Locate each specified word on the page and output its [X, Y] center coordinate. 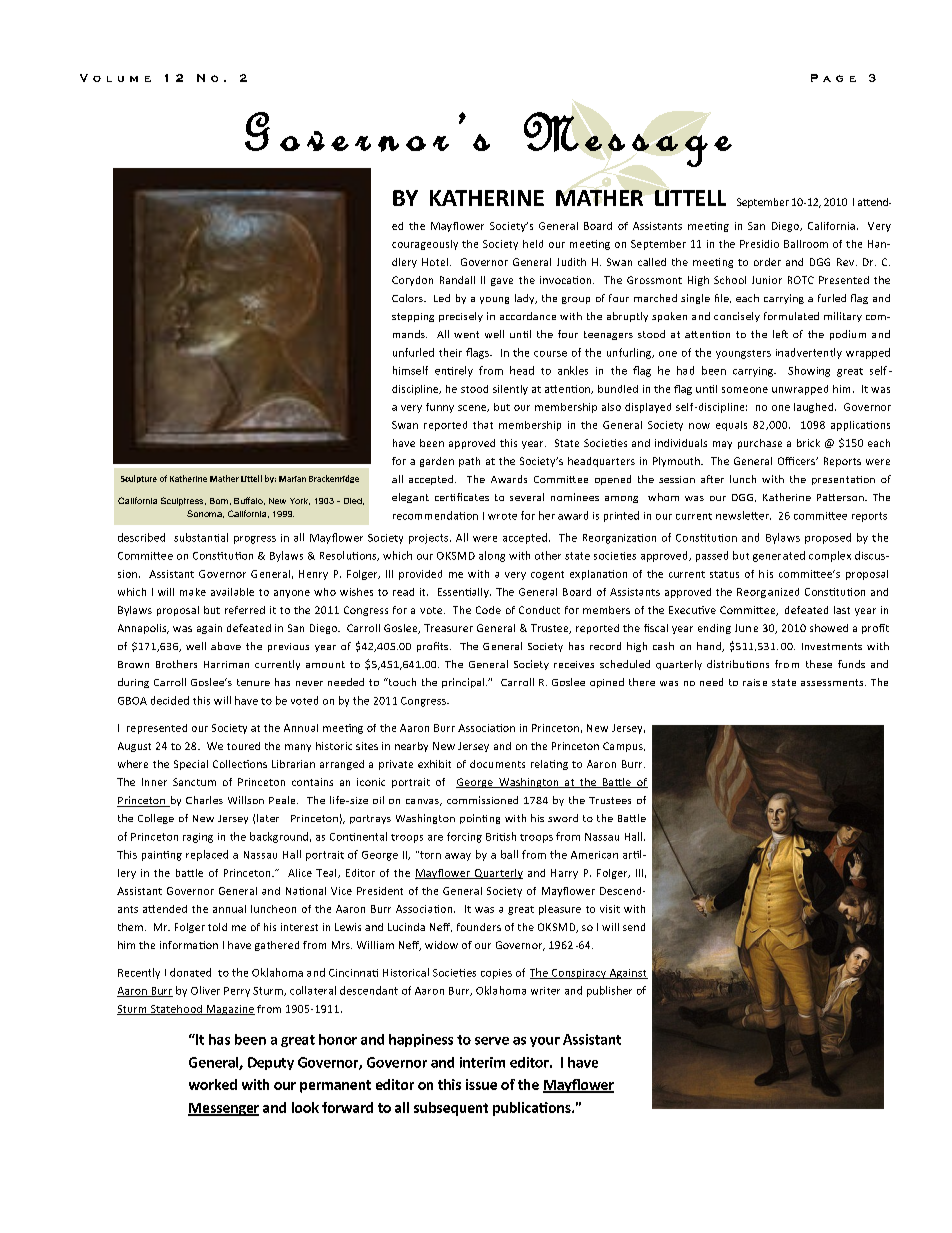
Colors [408, 298]
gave [502, 282]
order [767, 262]
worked [213, 1084]
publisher [609, 991]
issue [481, 1084]
